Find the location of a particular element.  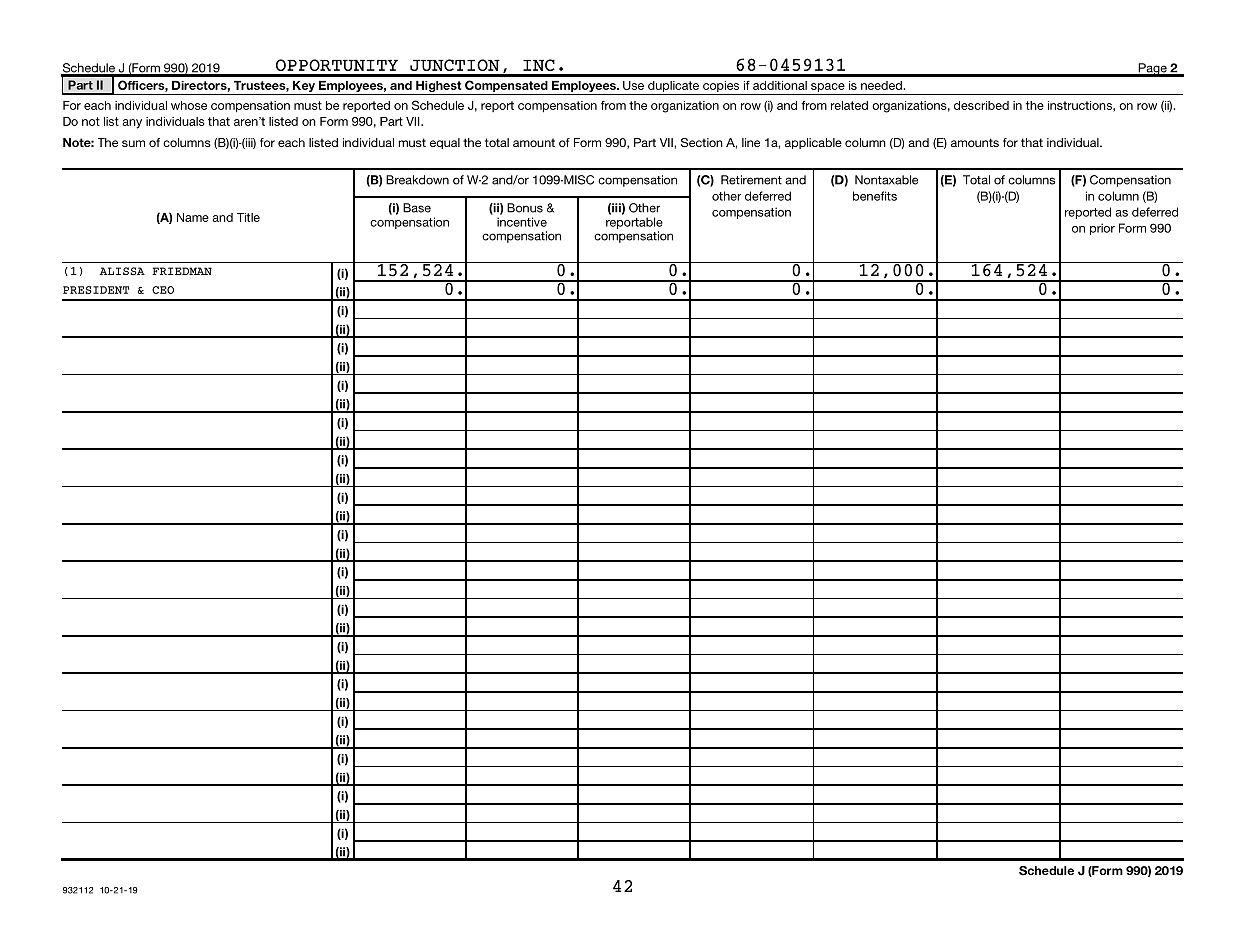

Key is located at coordinates (303, 88).
